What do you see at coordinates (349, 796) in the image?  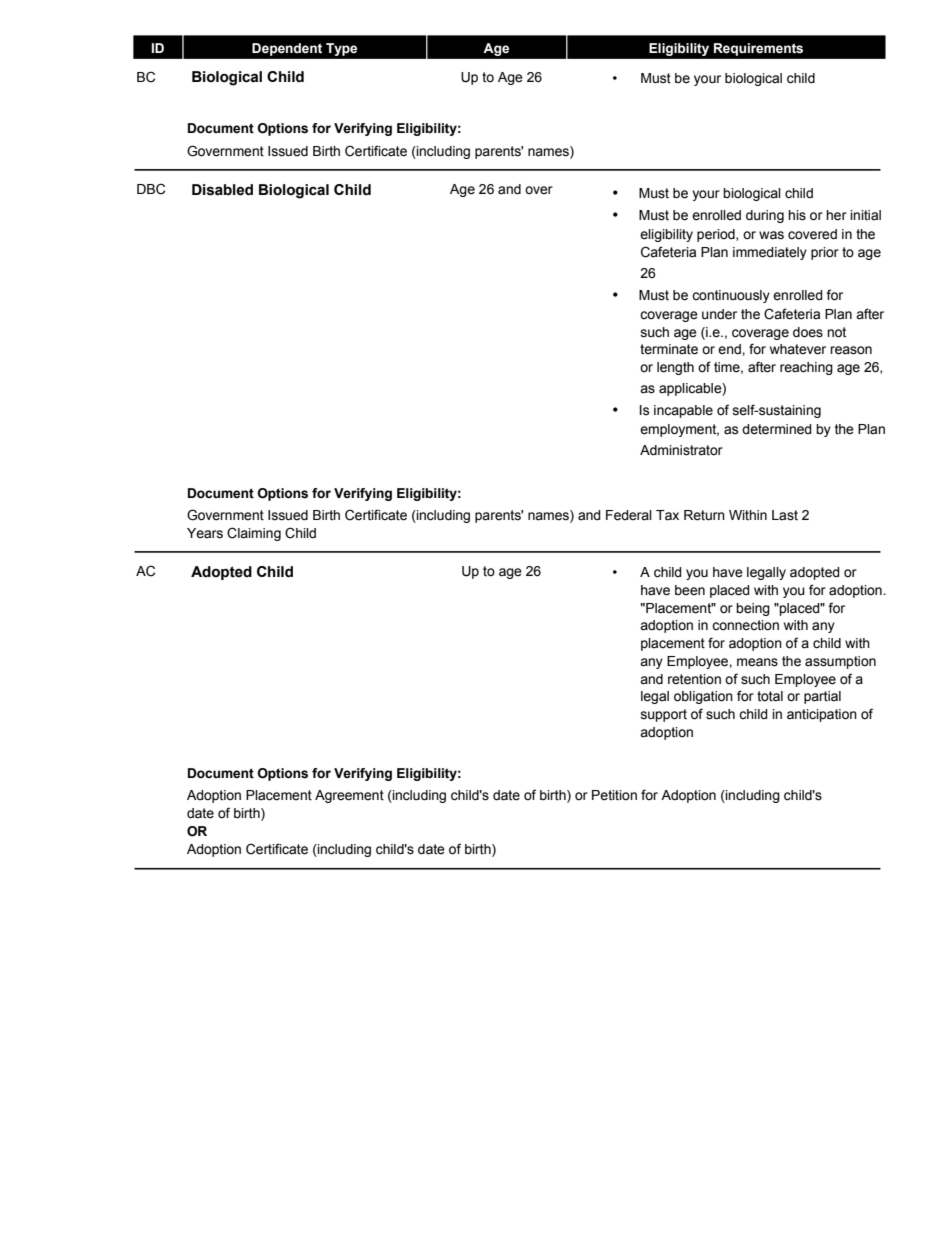 I see `Agreement` at bounding box center [349, 796].
